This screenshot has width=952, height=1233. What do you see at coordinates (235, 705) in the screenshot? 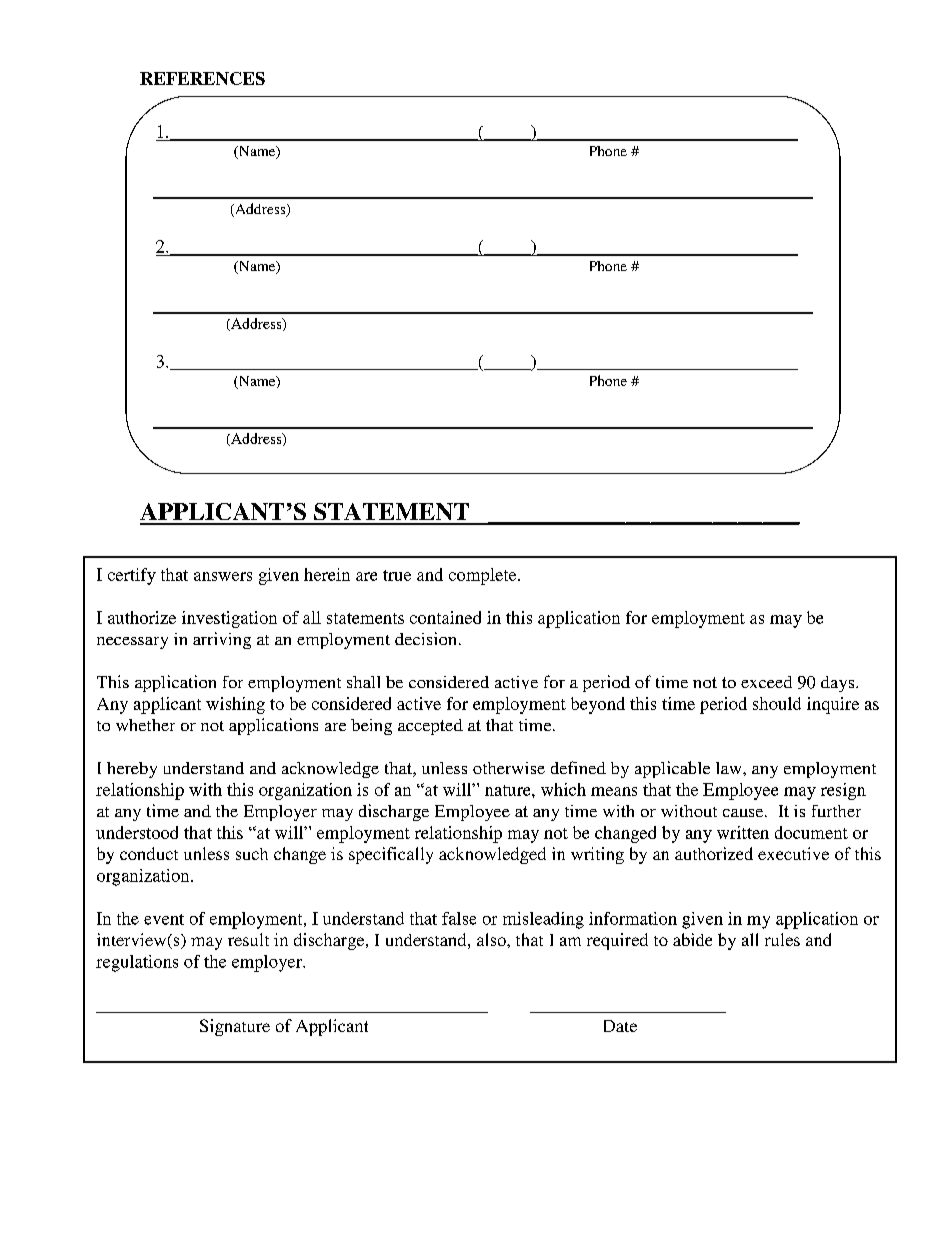
I see `wishing` at bounding box center [235, 705].
